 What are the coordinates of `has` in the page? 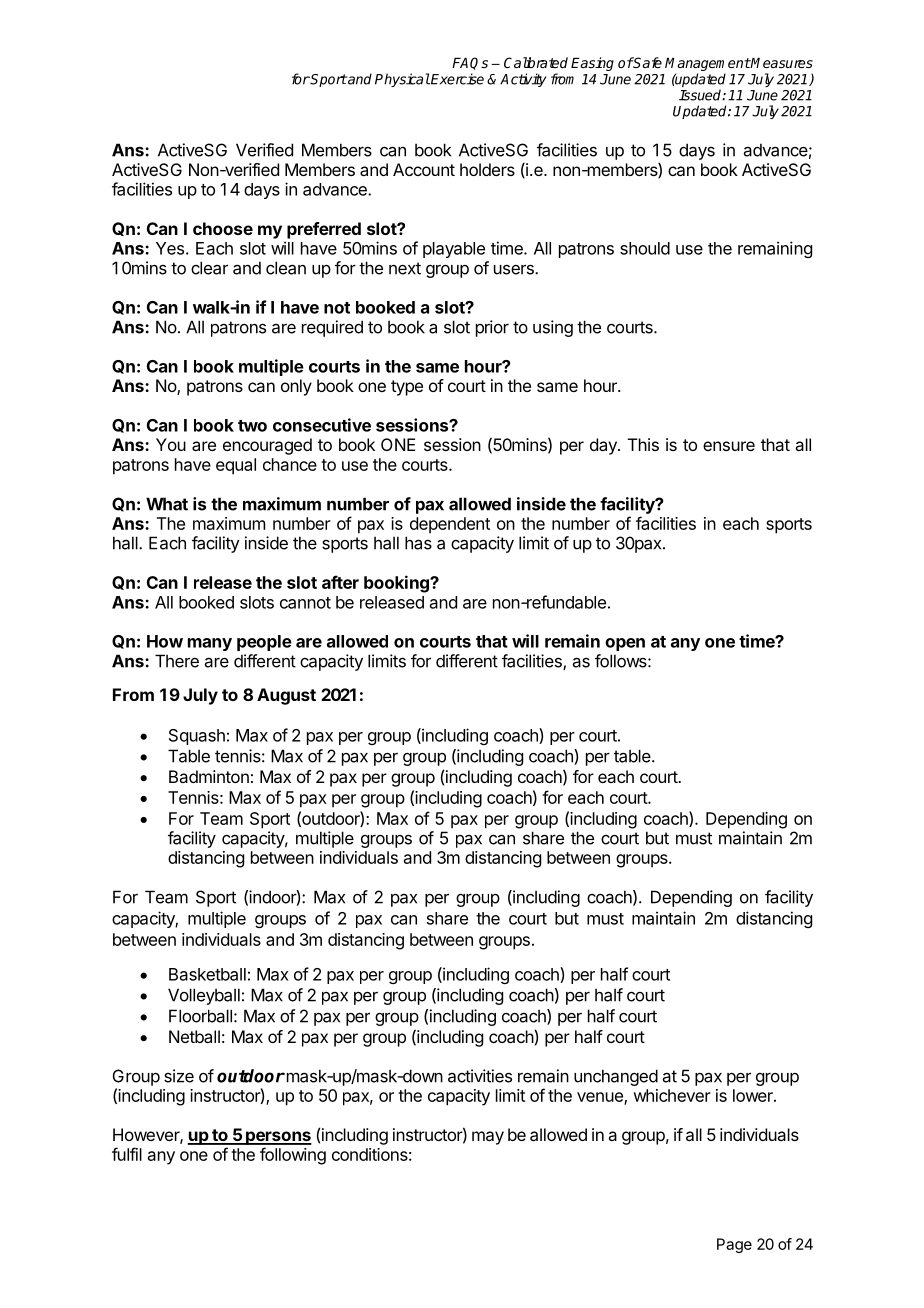 It's located at (418, 543).
